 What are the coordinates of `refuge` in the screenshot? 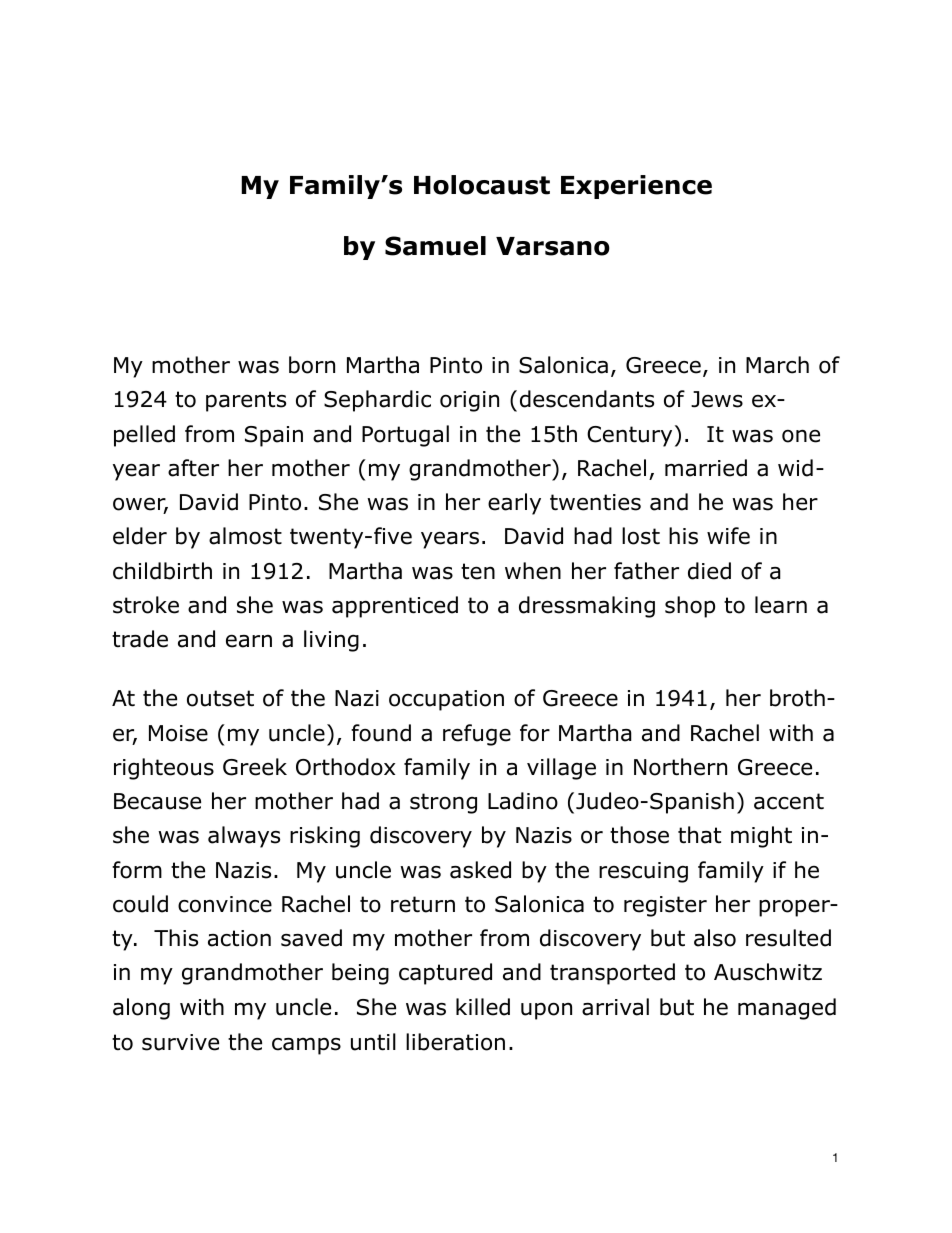 It's located at (477, 735).
